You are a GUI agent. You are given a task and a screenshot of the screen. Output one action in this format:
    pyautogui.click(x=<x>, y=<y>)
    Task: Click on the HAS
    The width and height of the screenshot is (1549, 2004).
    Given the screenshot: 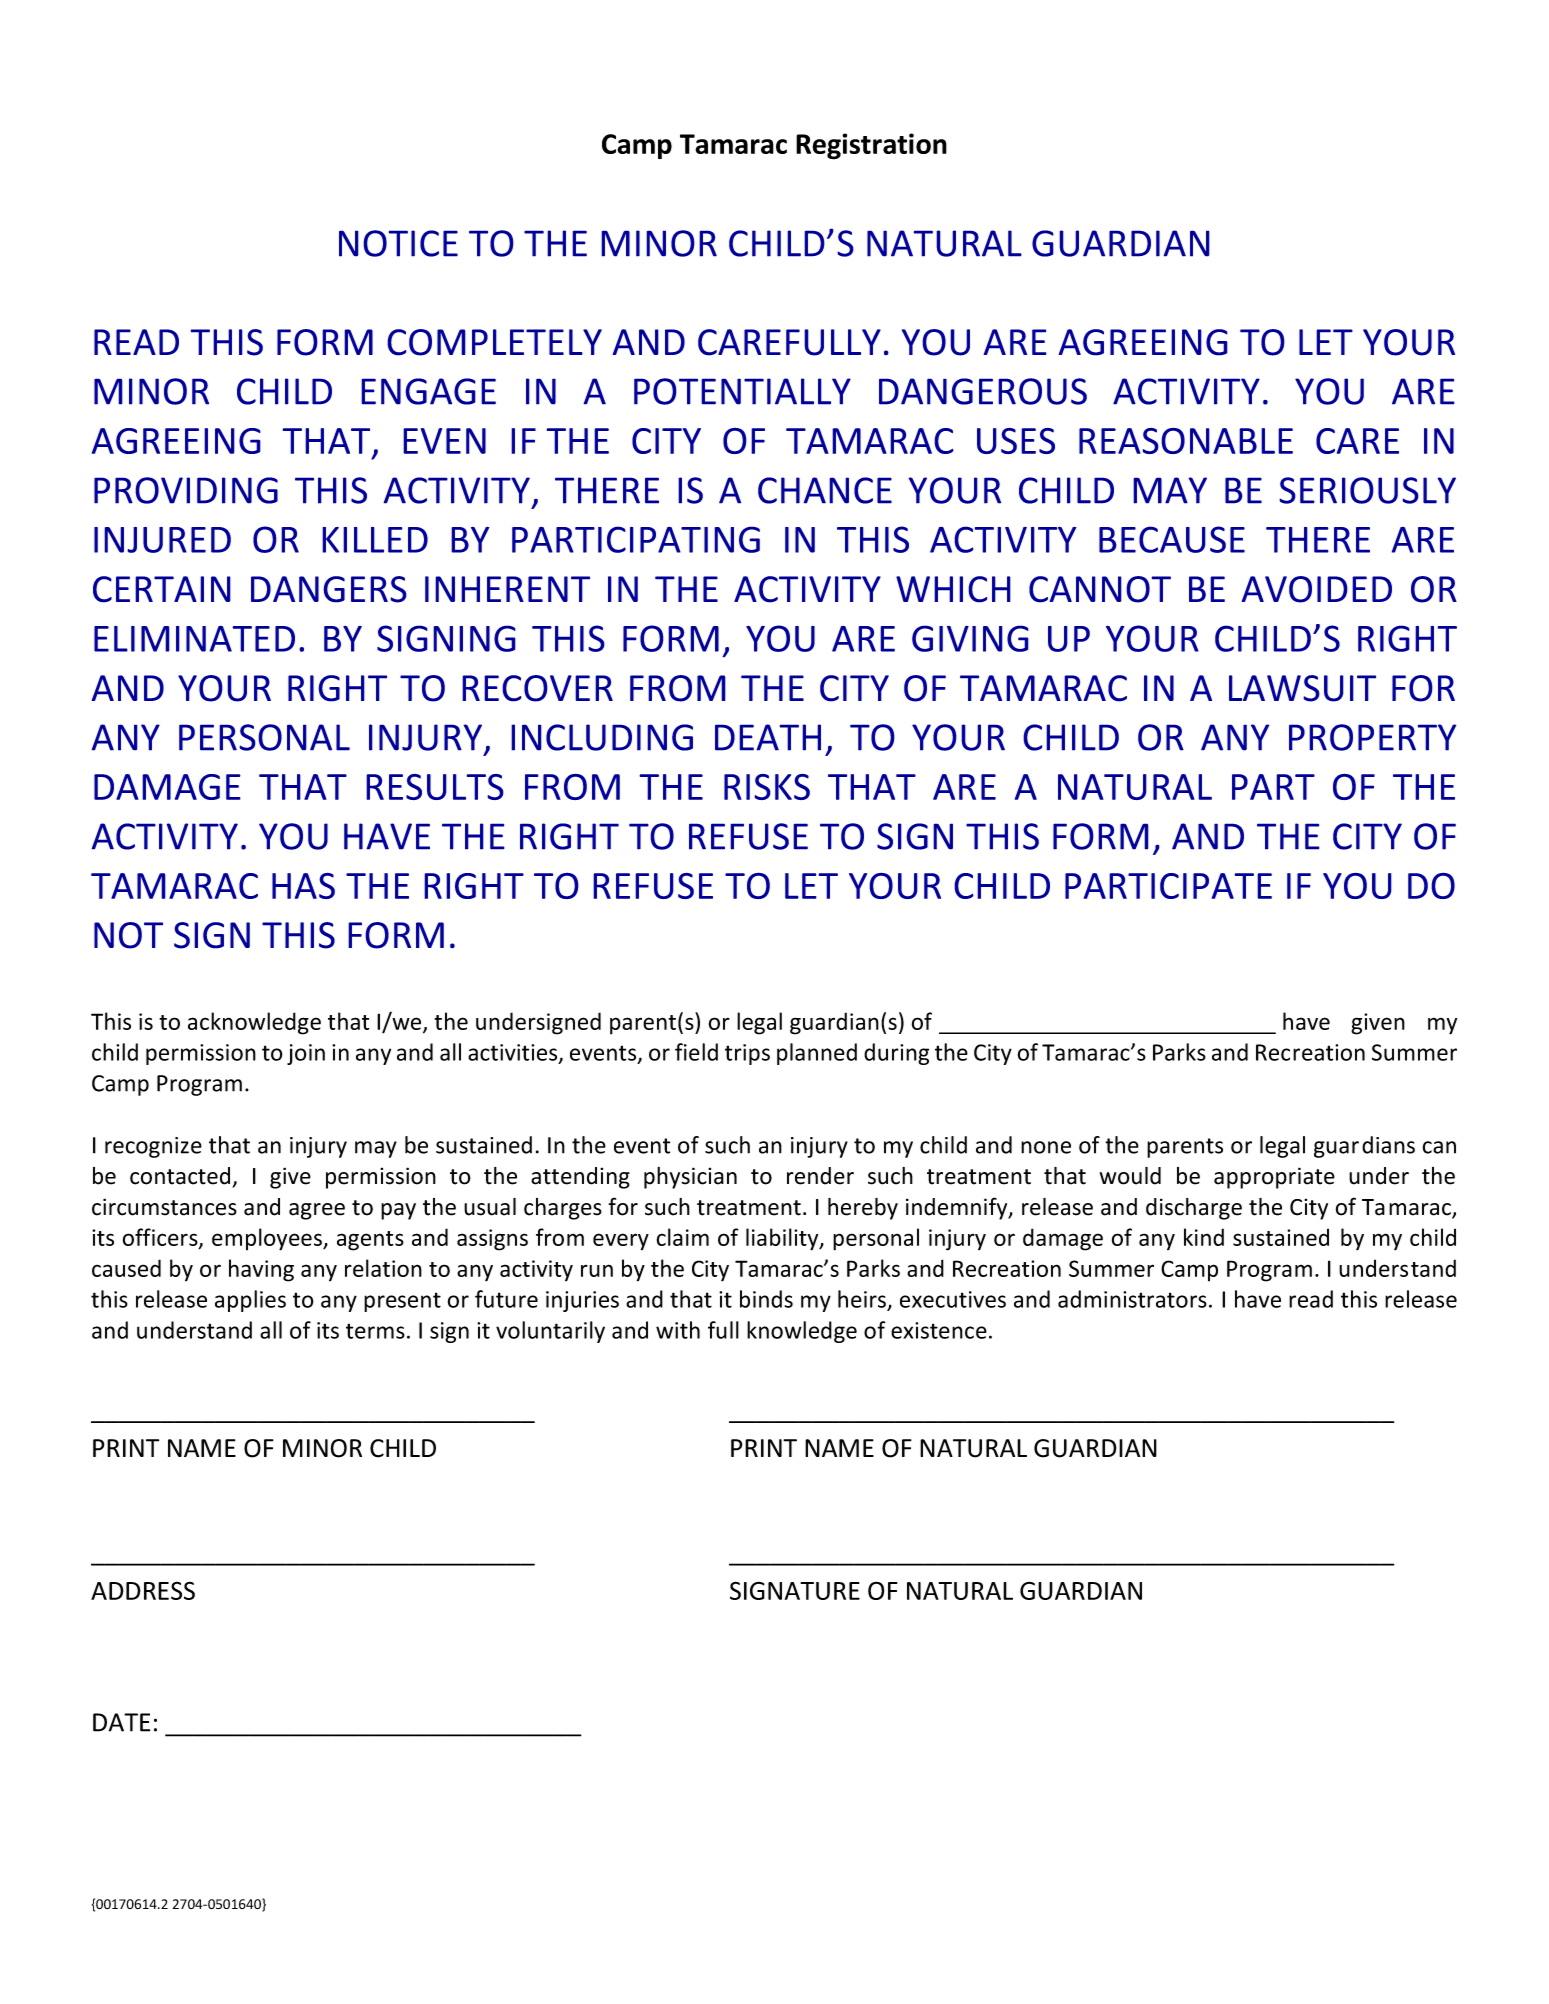 What is the action you would take?
    pyautogui.click(x=303, y=885)
